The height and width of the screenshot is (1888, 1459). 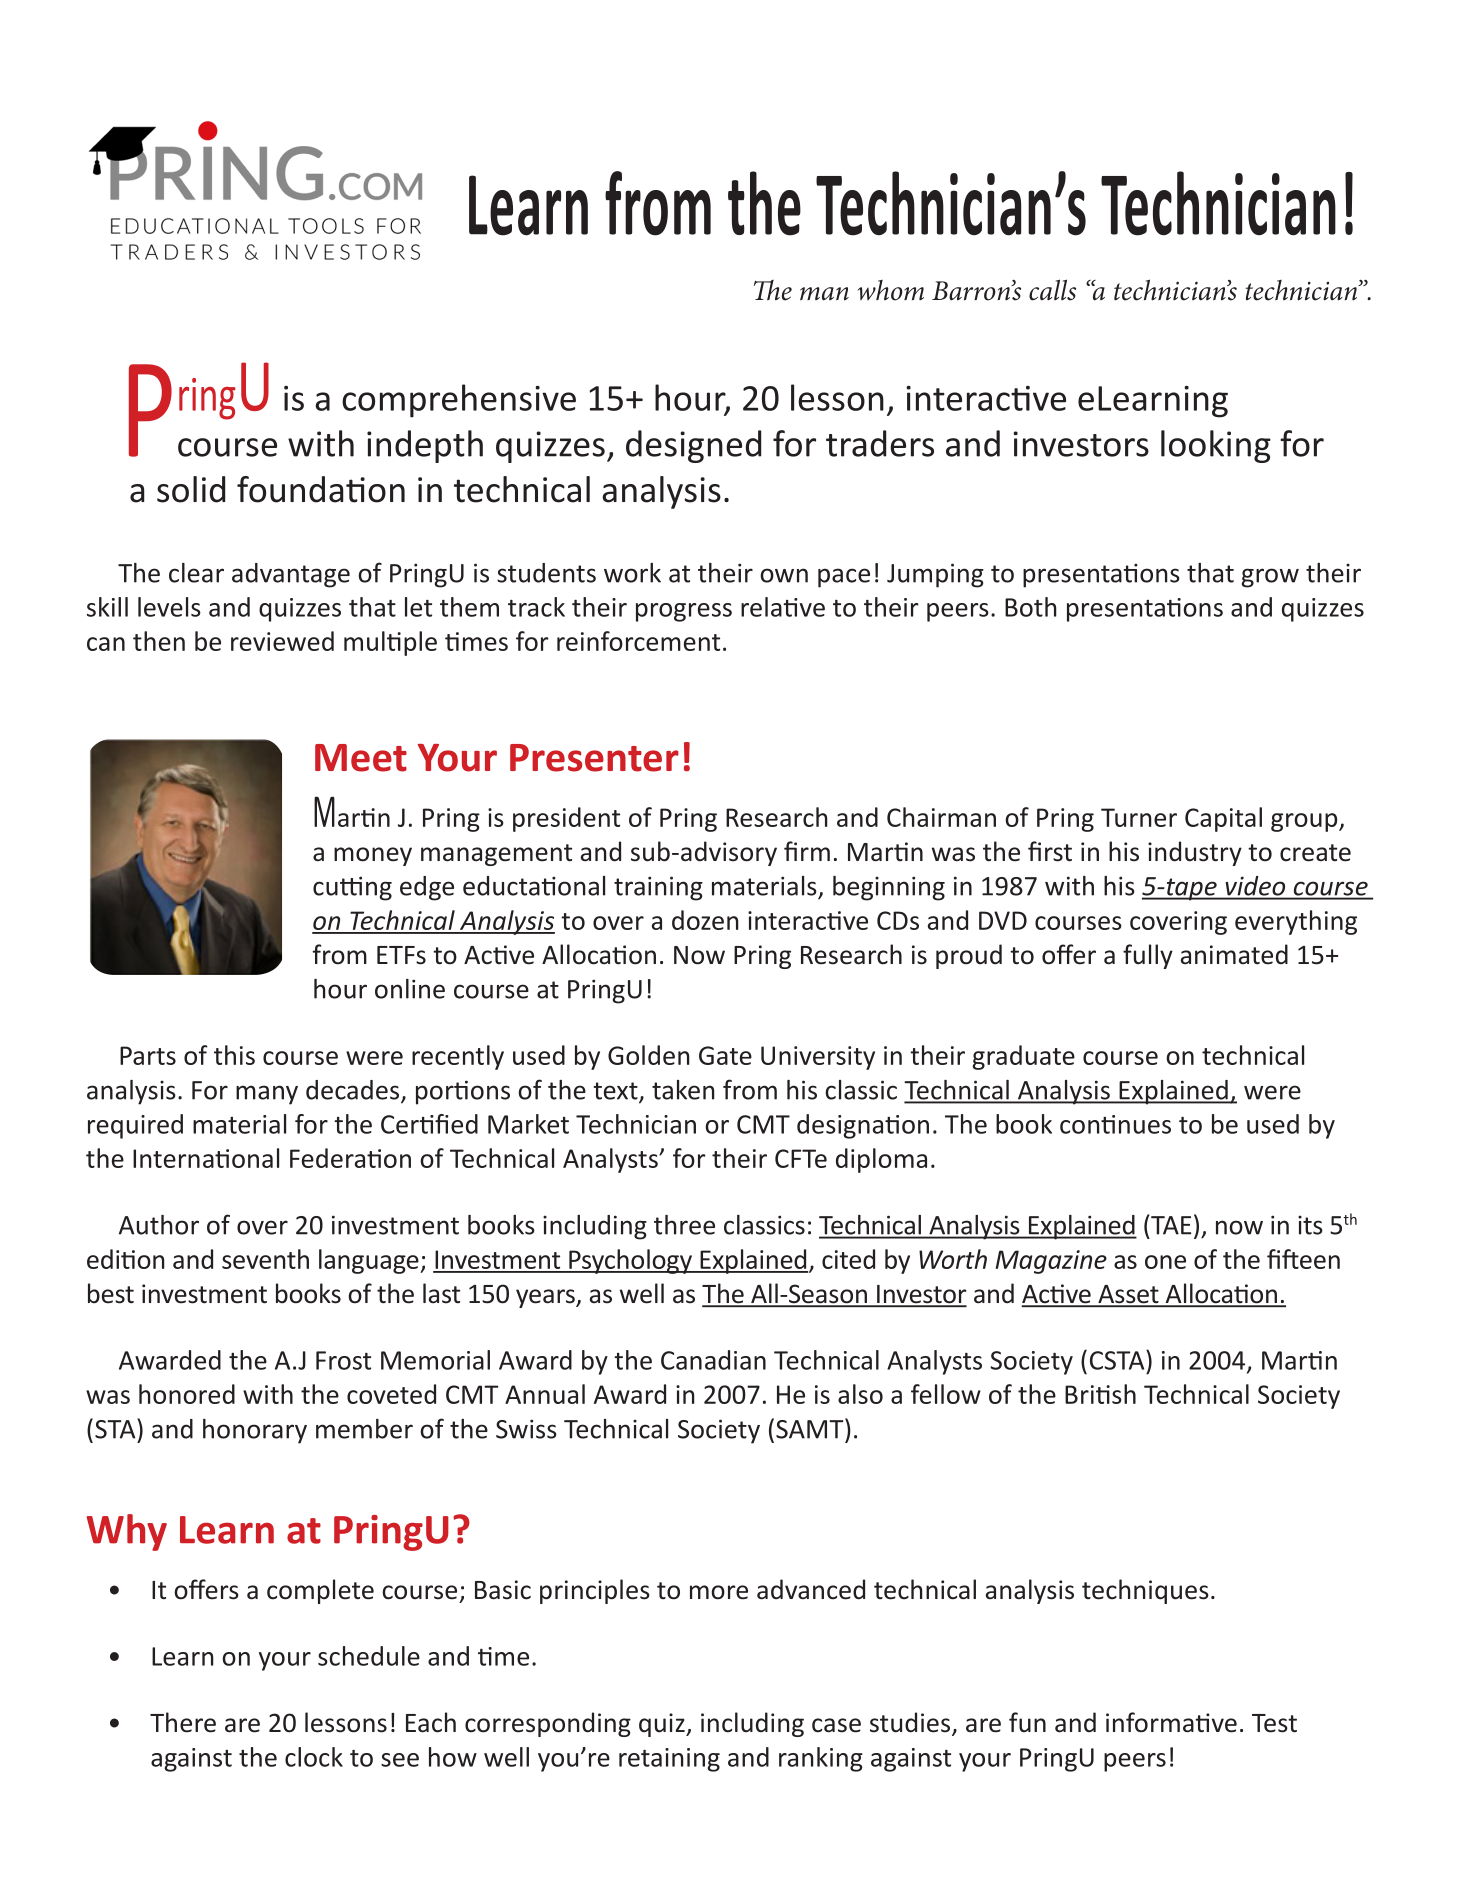 What do you see at coordinates (183, 1722) in the screenshot?
I see `There` at bounding box center [183, 1722].
